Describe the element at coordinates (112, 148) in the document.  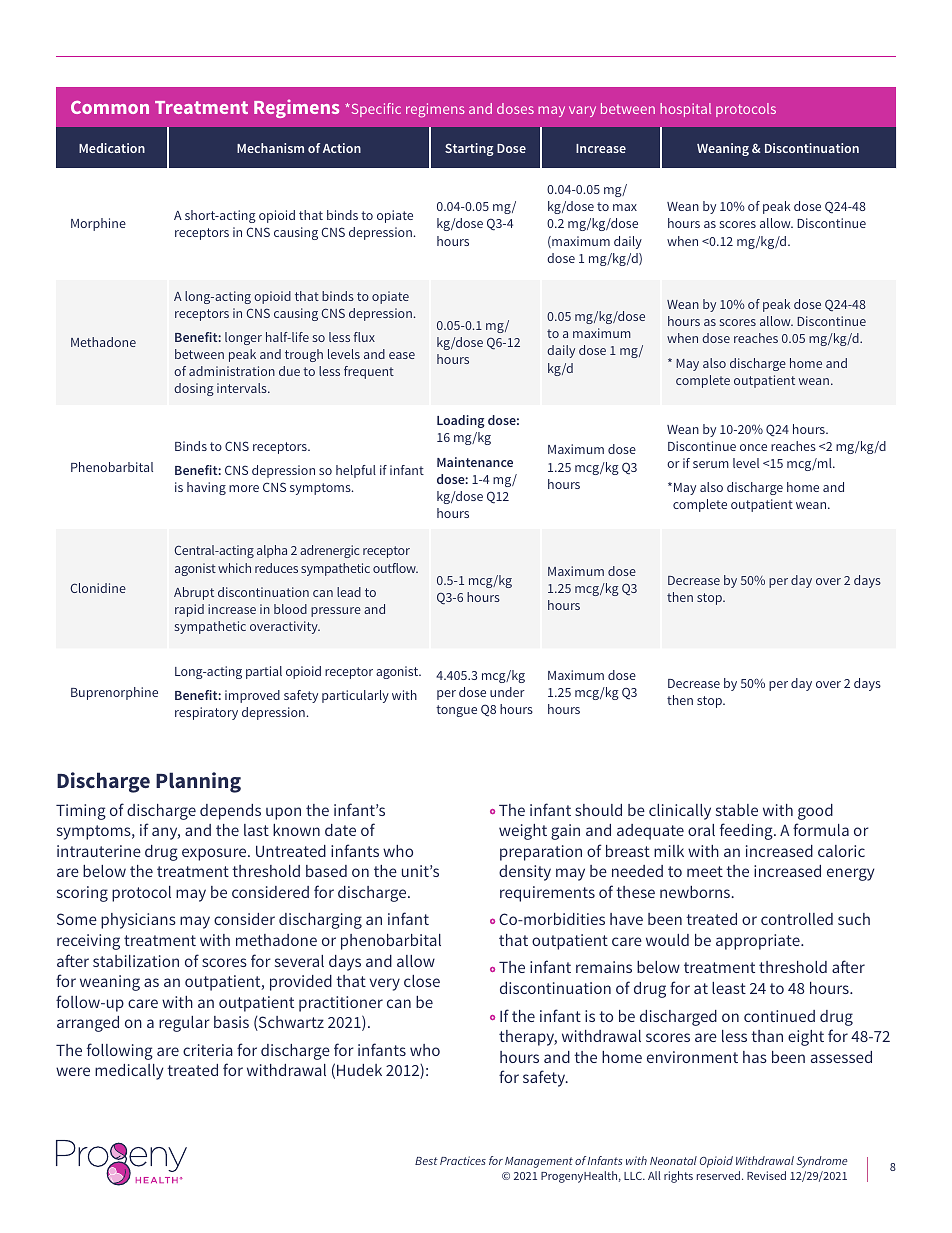
I see `Medication` at that location.
